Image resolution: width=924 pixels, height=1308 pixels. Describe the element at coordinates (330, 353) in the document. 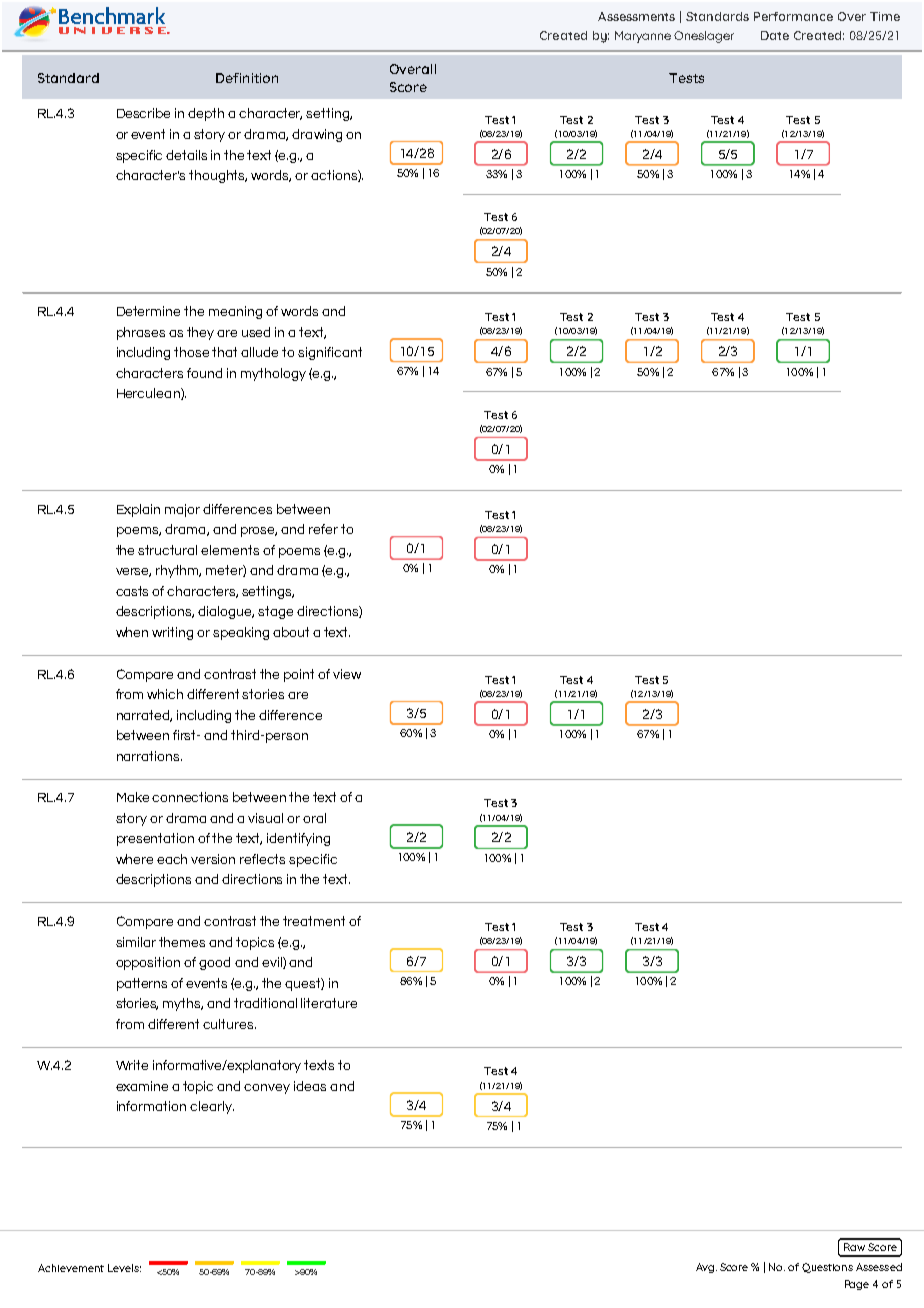

I see `significant` at that location.
